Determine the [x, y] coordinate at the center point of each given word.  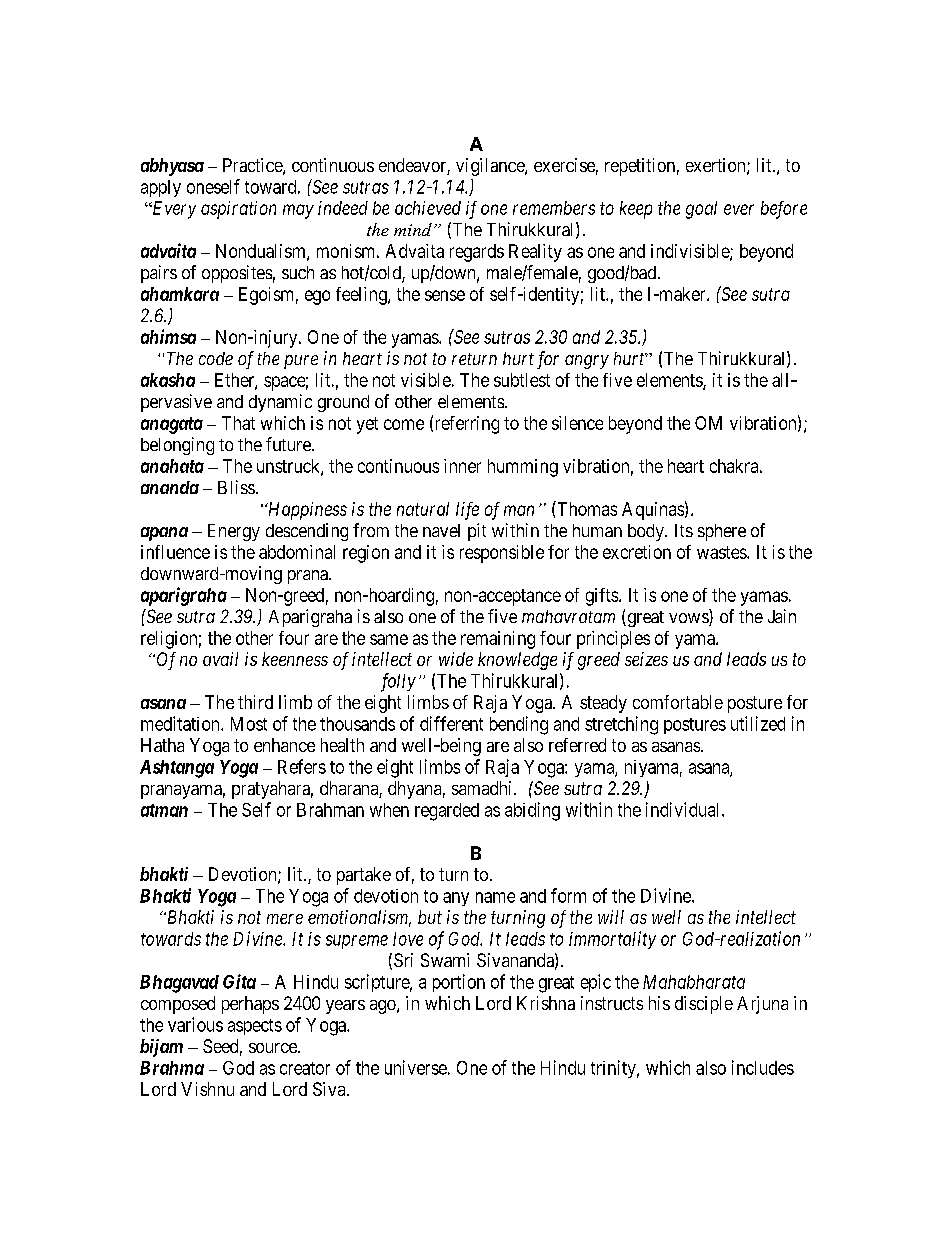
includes [763, 1067]
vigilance [491, 167]
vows [689, 619]
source [274, 1048]
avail [220, 659]
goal [701, 210]
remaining [498, 640]
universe [416, 1067]
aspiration [238, 210]
